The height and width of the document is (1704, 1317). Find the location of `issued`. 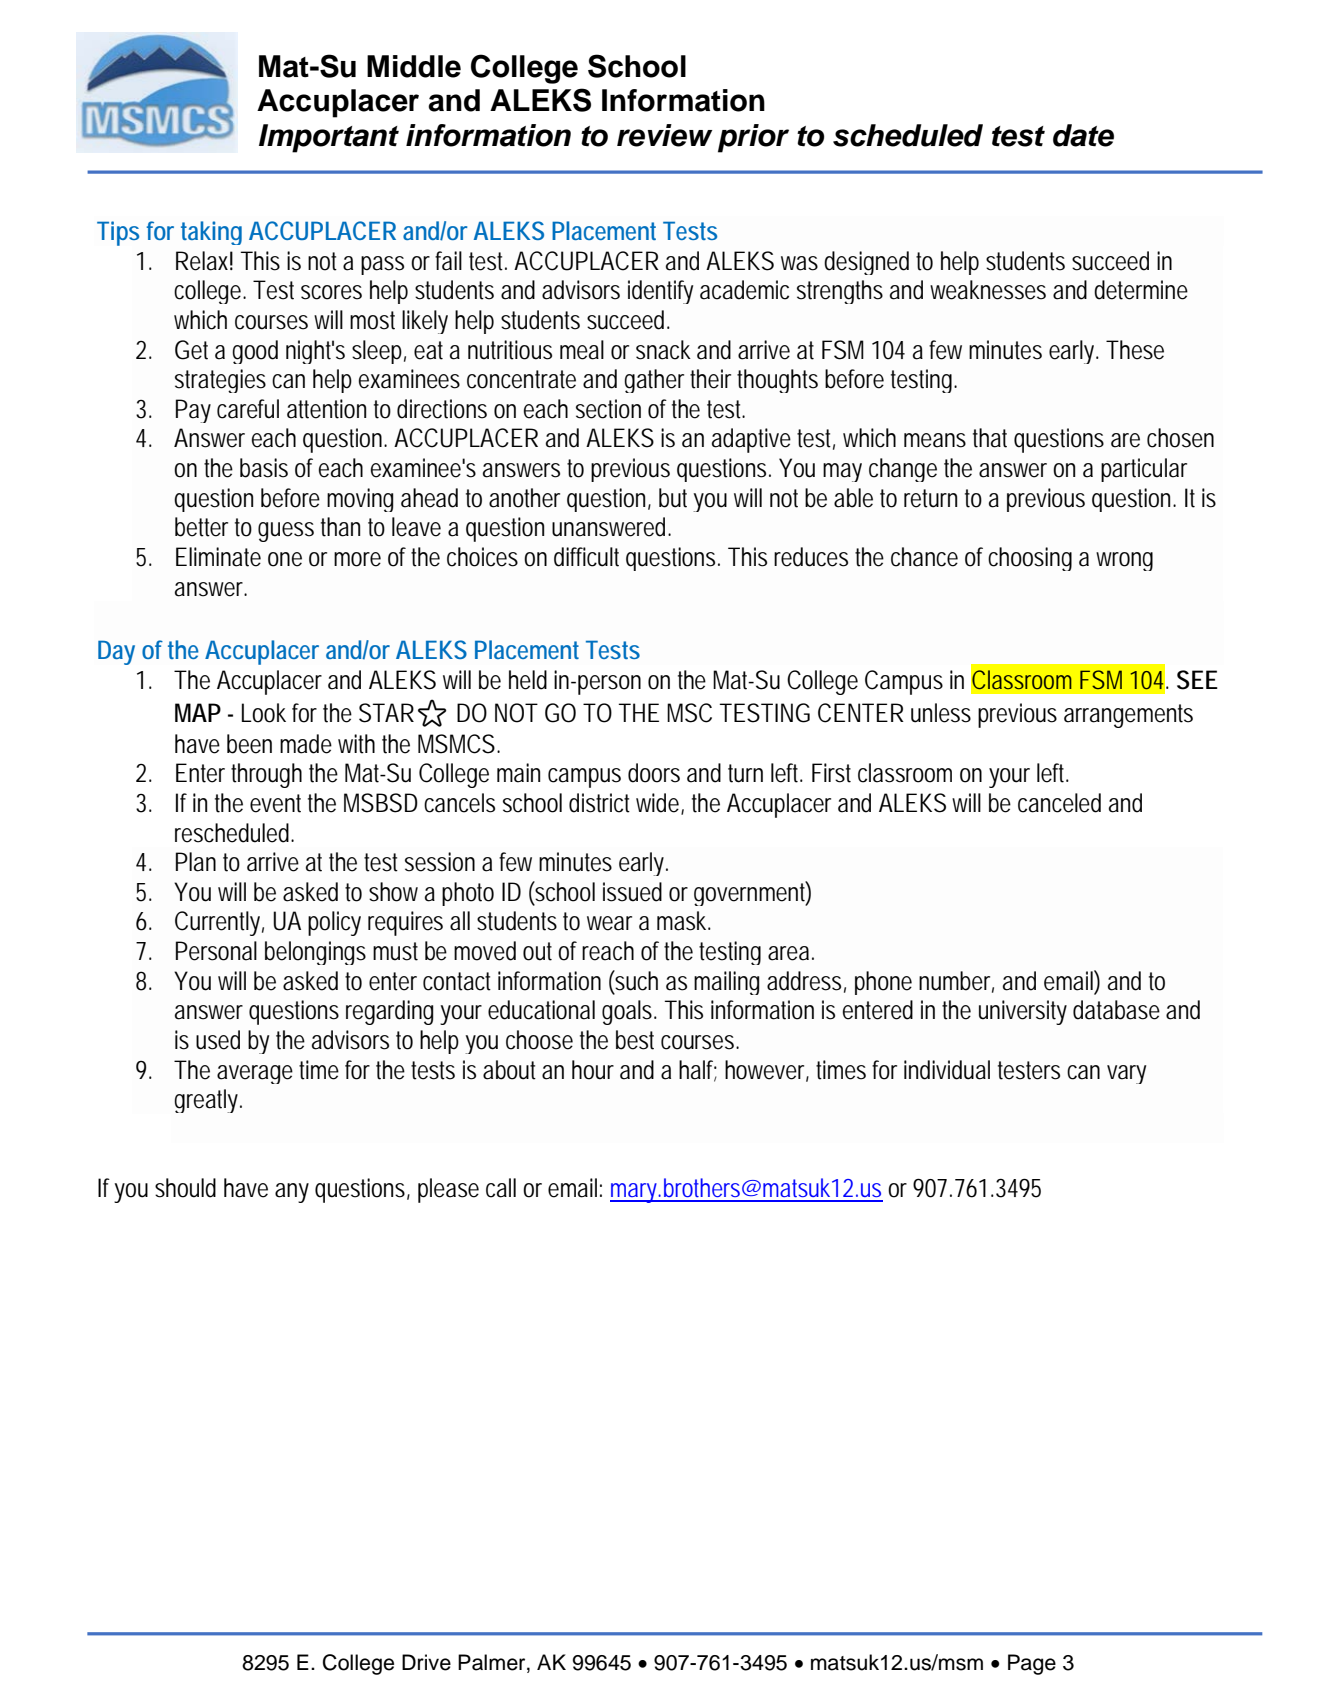

issued is located at coordinates (632, 892).
